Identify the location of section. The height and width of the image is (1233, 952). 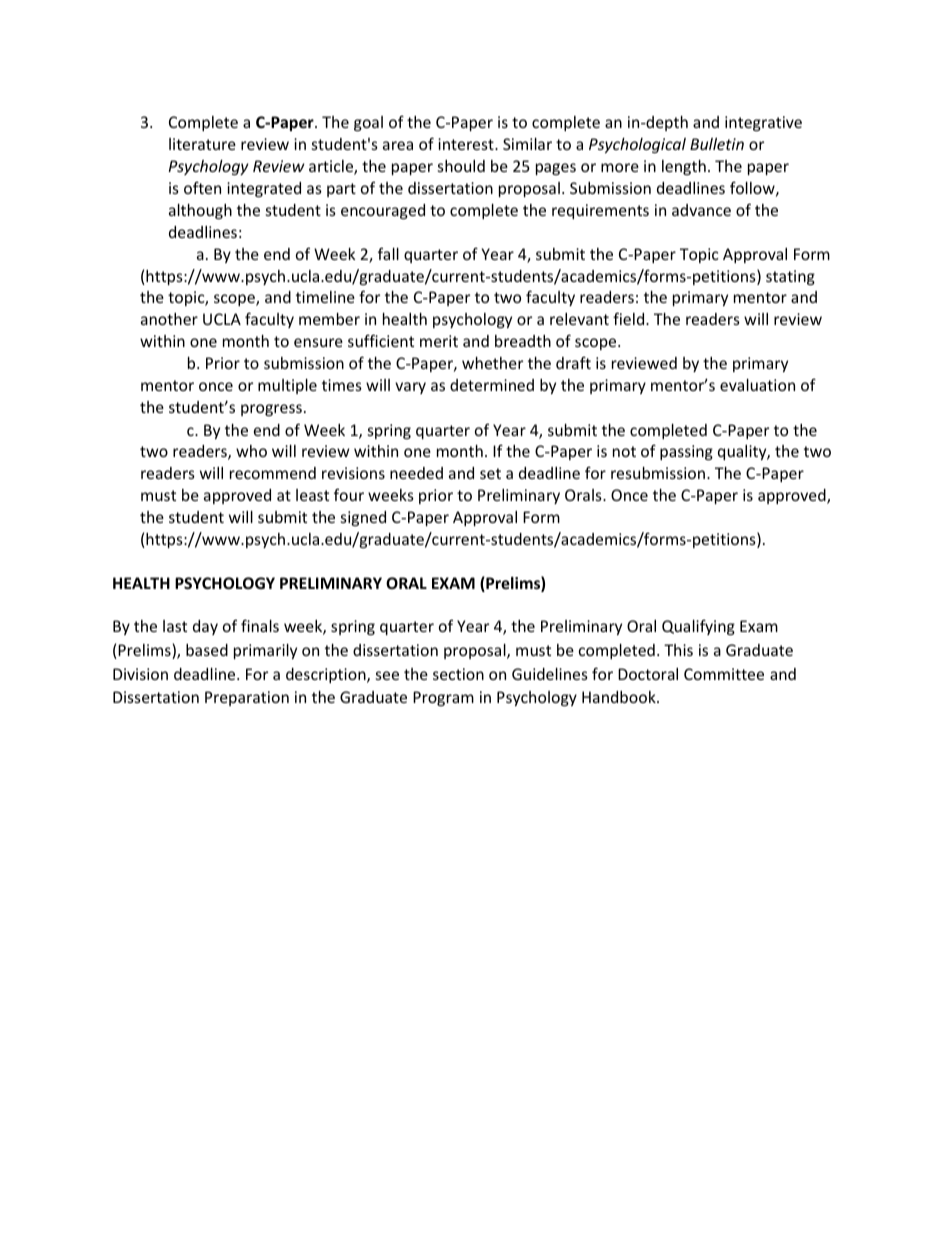
(458, 674).
